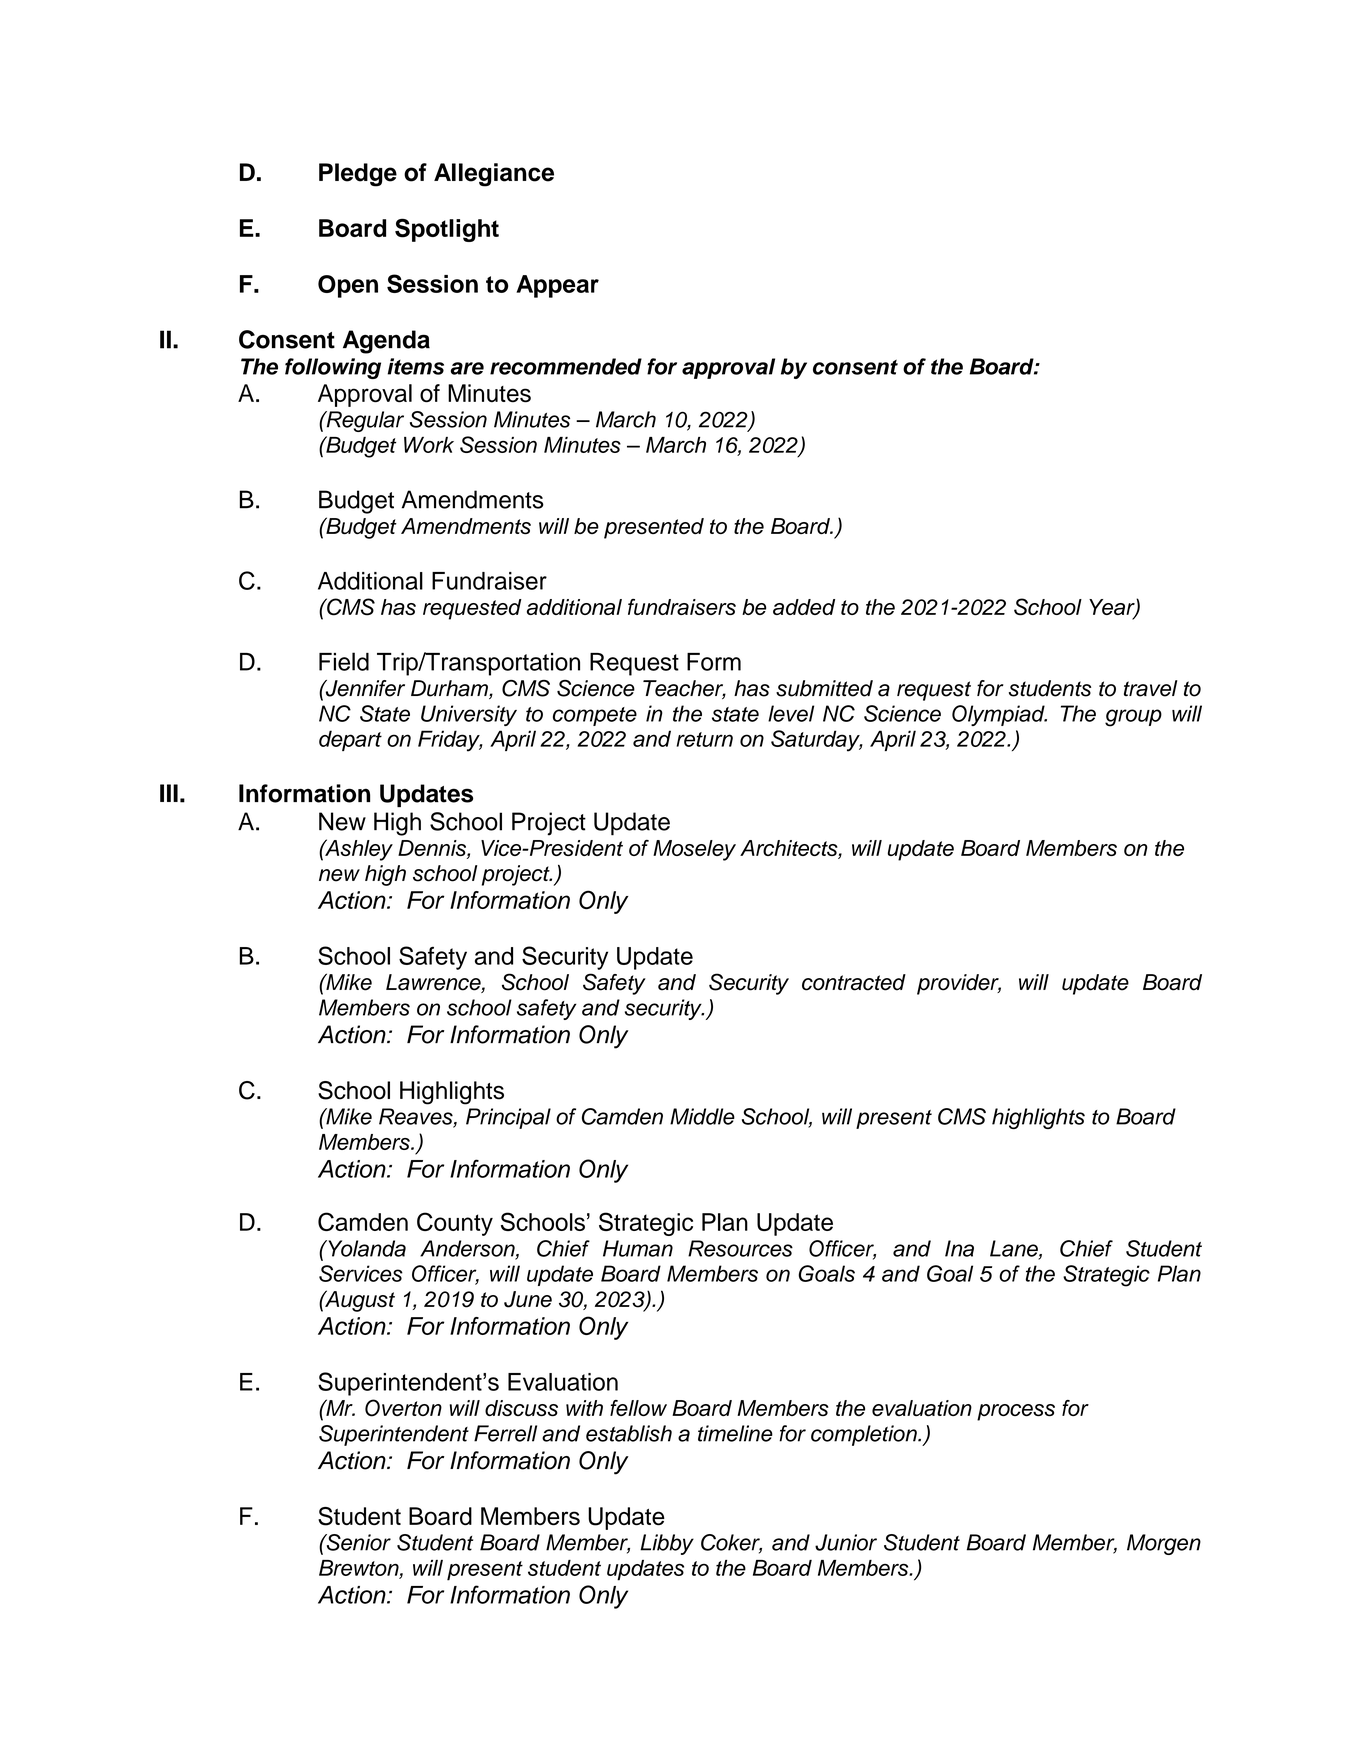 Image resolution: width=1349 pixels, height=1746 pixels. Describe the element at coordinates (557, 286) in the image. I see `Appear` at that location.
